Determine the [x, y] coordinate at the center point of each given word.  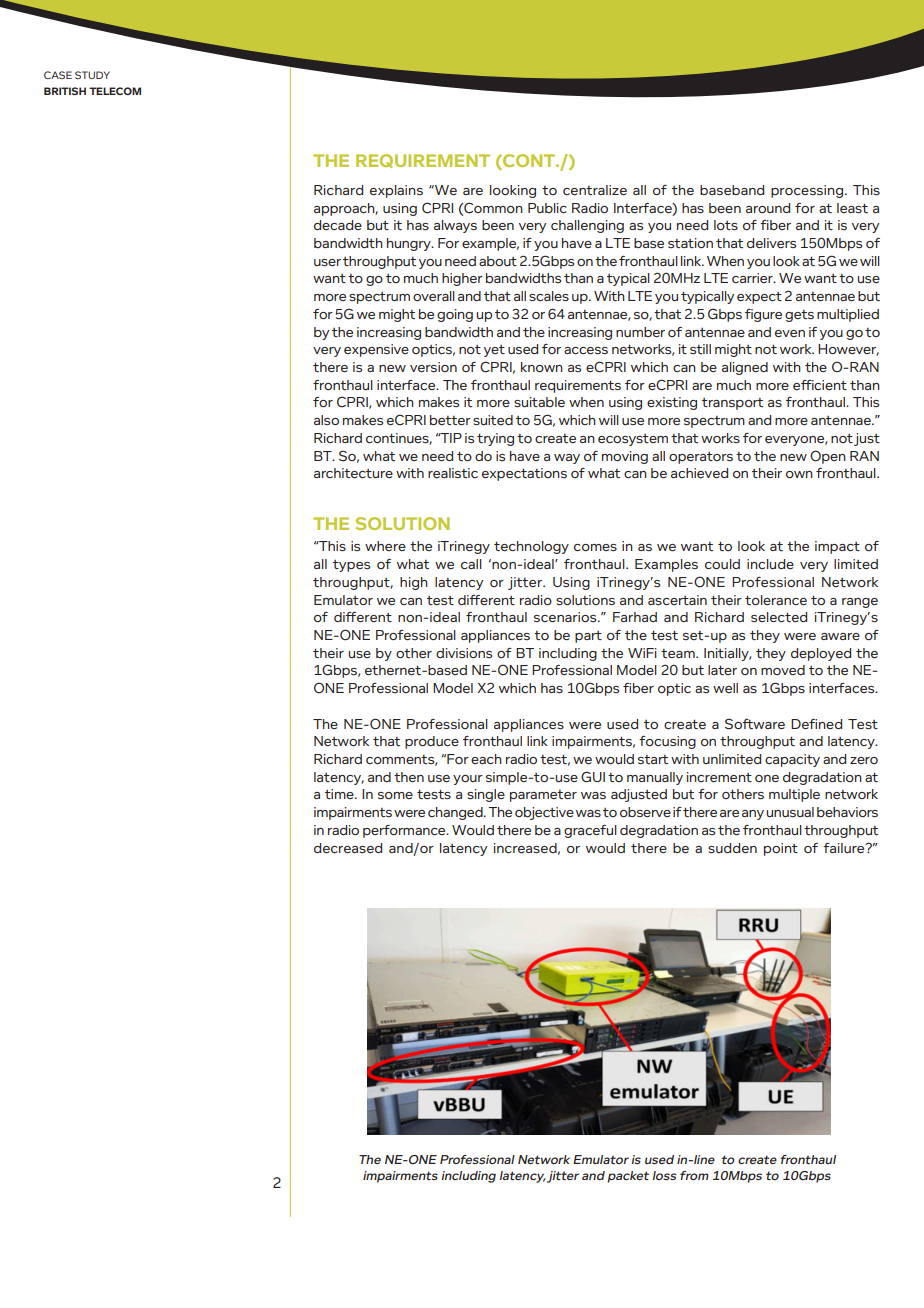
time [340, 794]
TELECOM [115, 91]
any [753, 815]
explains [396, 191]
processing [807, 191]
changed [456, 813]
